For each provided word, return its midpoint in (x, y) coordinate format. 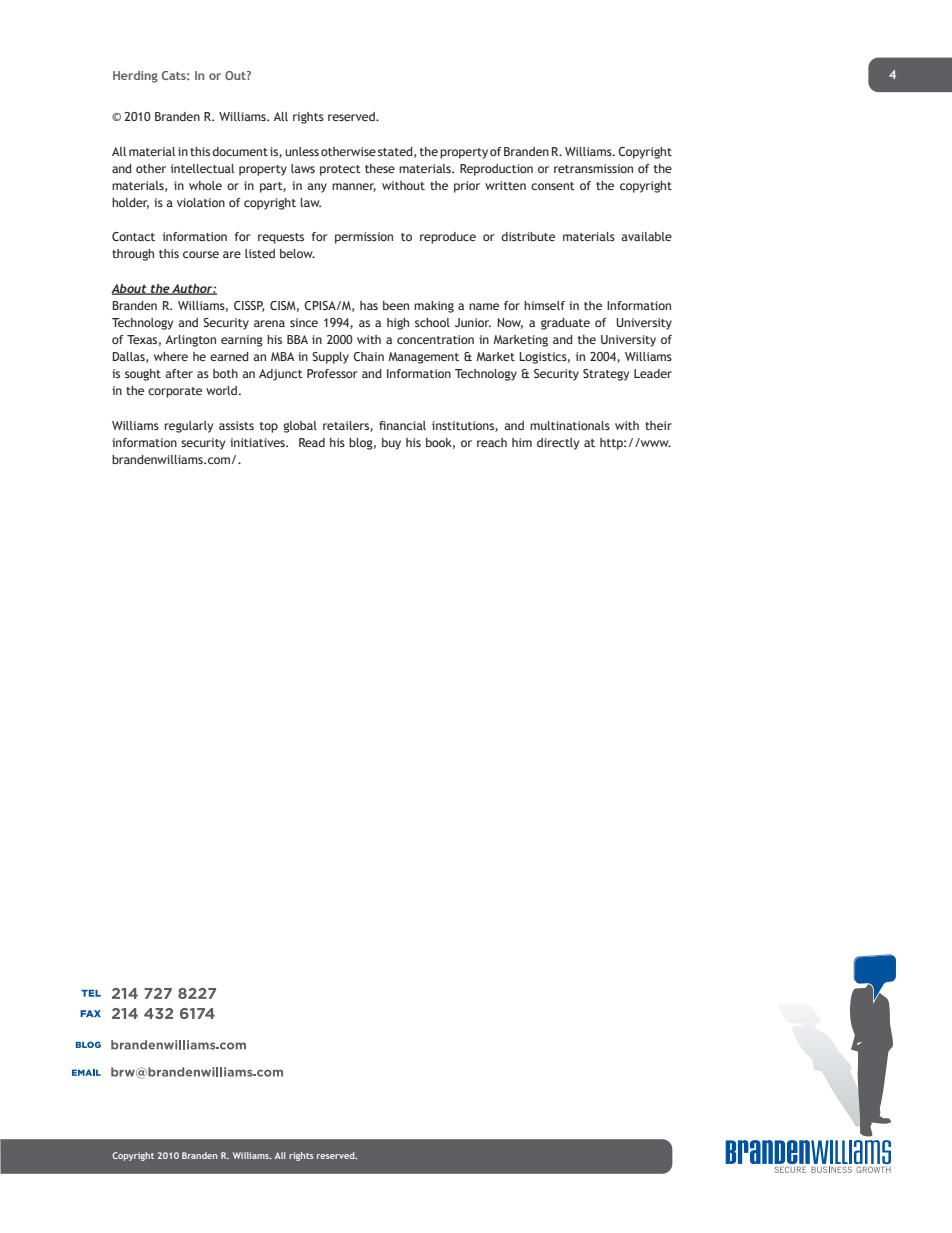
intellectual (203, 168)
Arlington (190, 341)
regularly (189, 427)
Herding (135, 77)
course (201, 254)
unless (302, 151)
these (380, 168)
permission (364, 238)
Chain (368, 356)
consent (553, 186)
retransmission (593, 168)
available (646, 236)
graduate (565, 324)
